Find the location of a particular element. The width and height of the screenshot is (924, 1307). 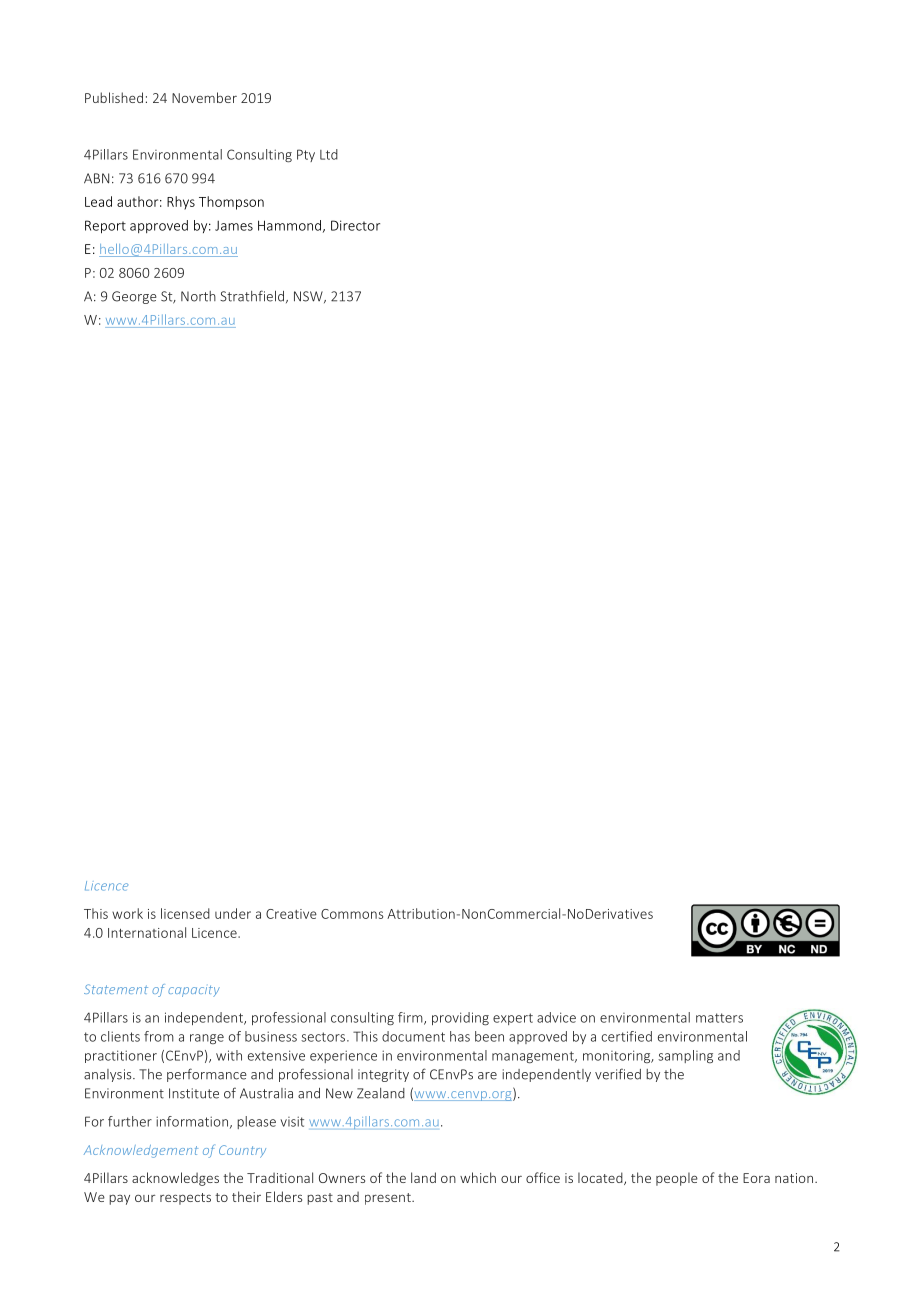

James is located at coordinates (234, 225).
